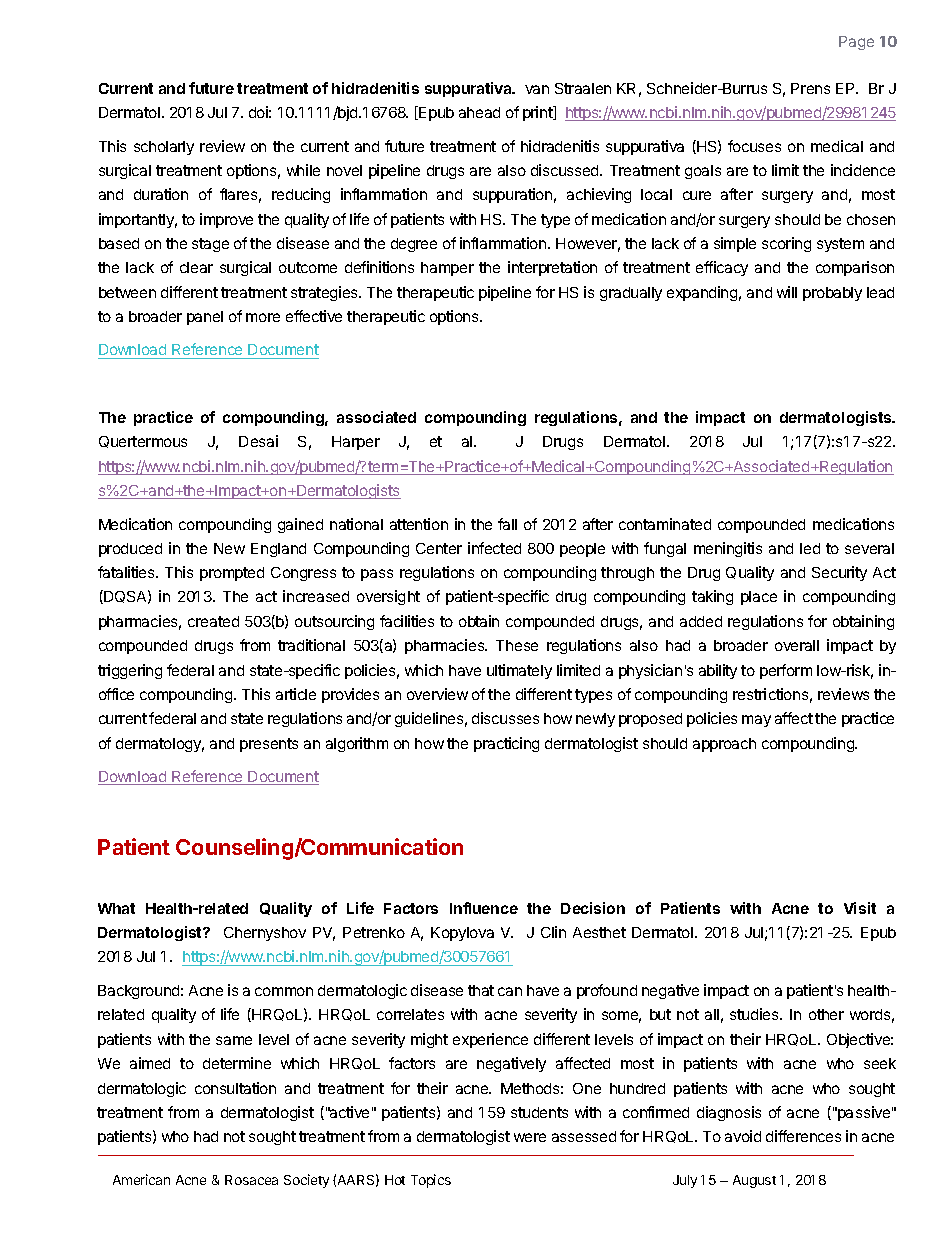  What do you see at coordinates (787, 292) in the page?
I see `will` at bounding box center [787, 292].
